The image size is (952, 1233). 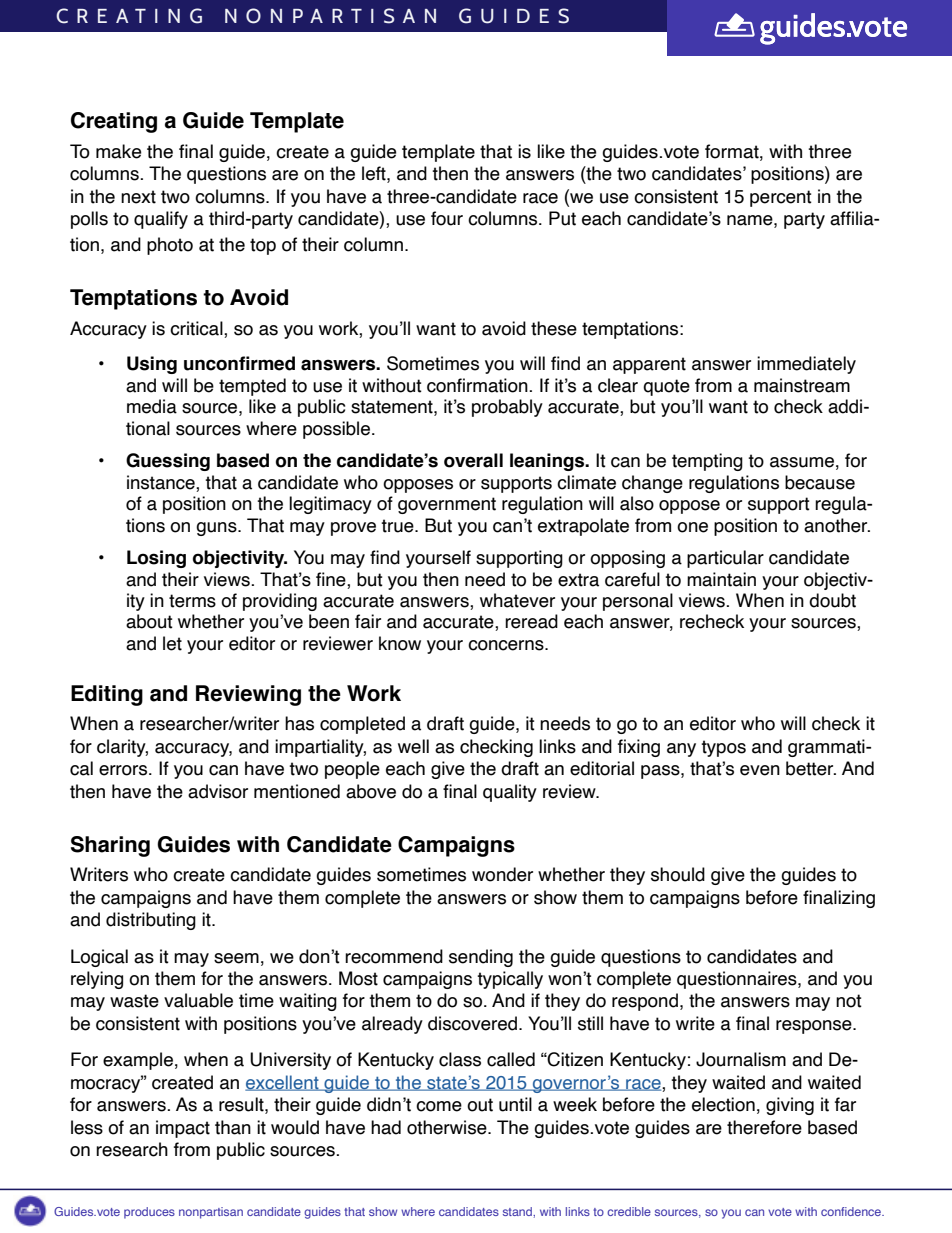 I want to click on typos, so click(x=723, y=748).
